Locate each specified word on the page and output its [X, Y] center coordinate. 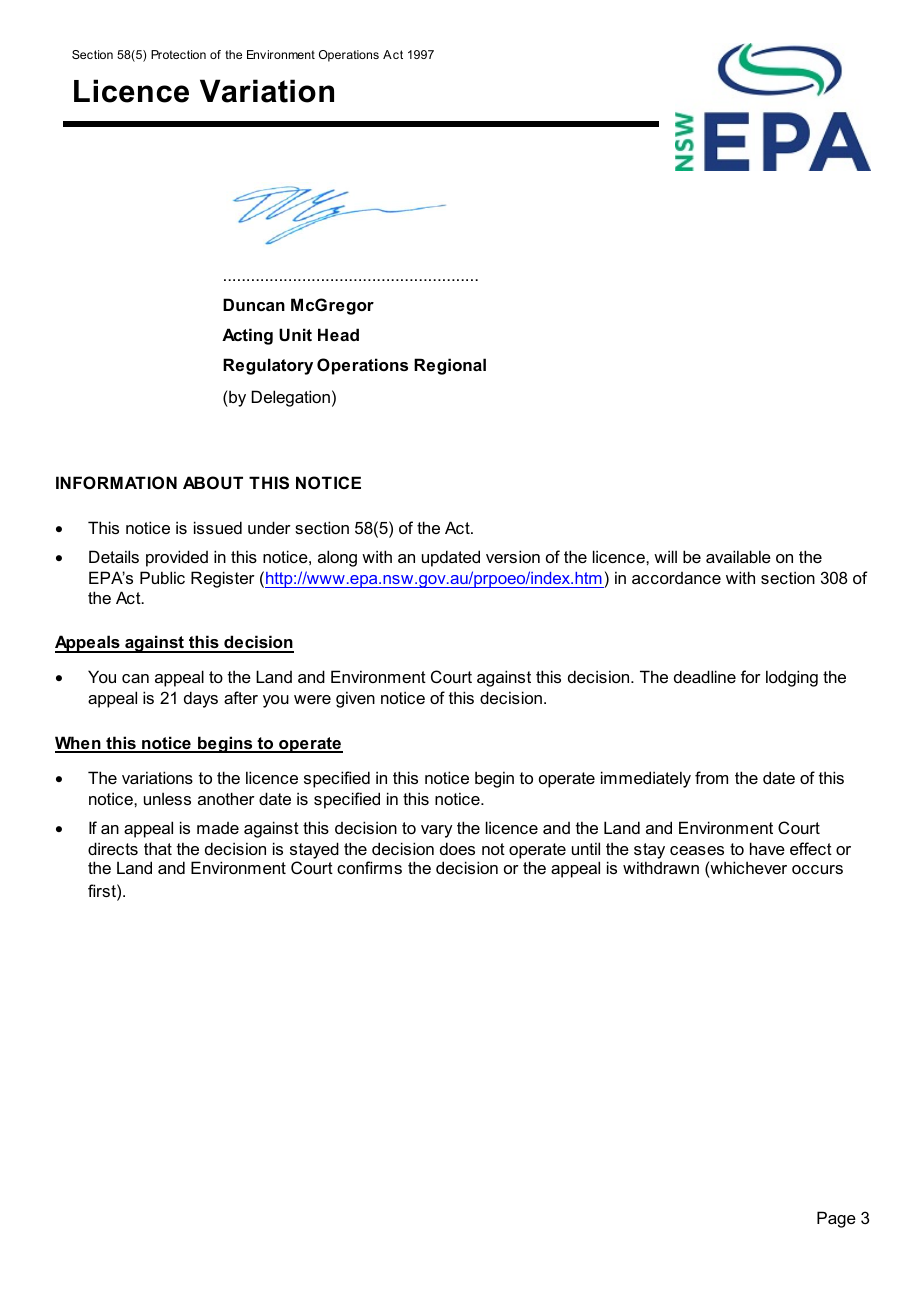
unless [167, 798]
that [158, 848]
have [767, 848]
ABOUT [213, 482]
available [738, 556]
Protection [178, 54]
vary [436, 831]
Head [338, 334]
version [513, 556]
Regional [450, 366]
